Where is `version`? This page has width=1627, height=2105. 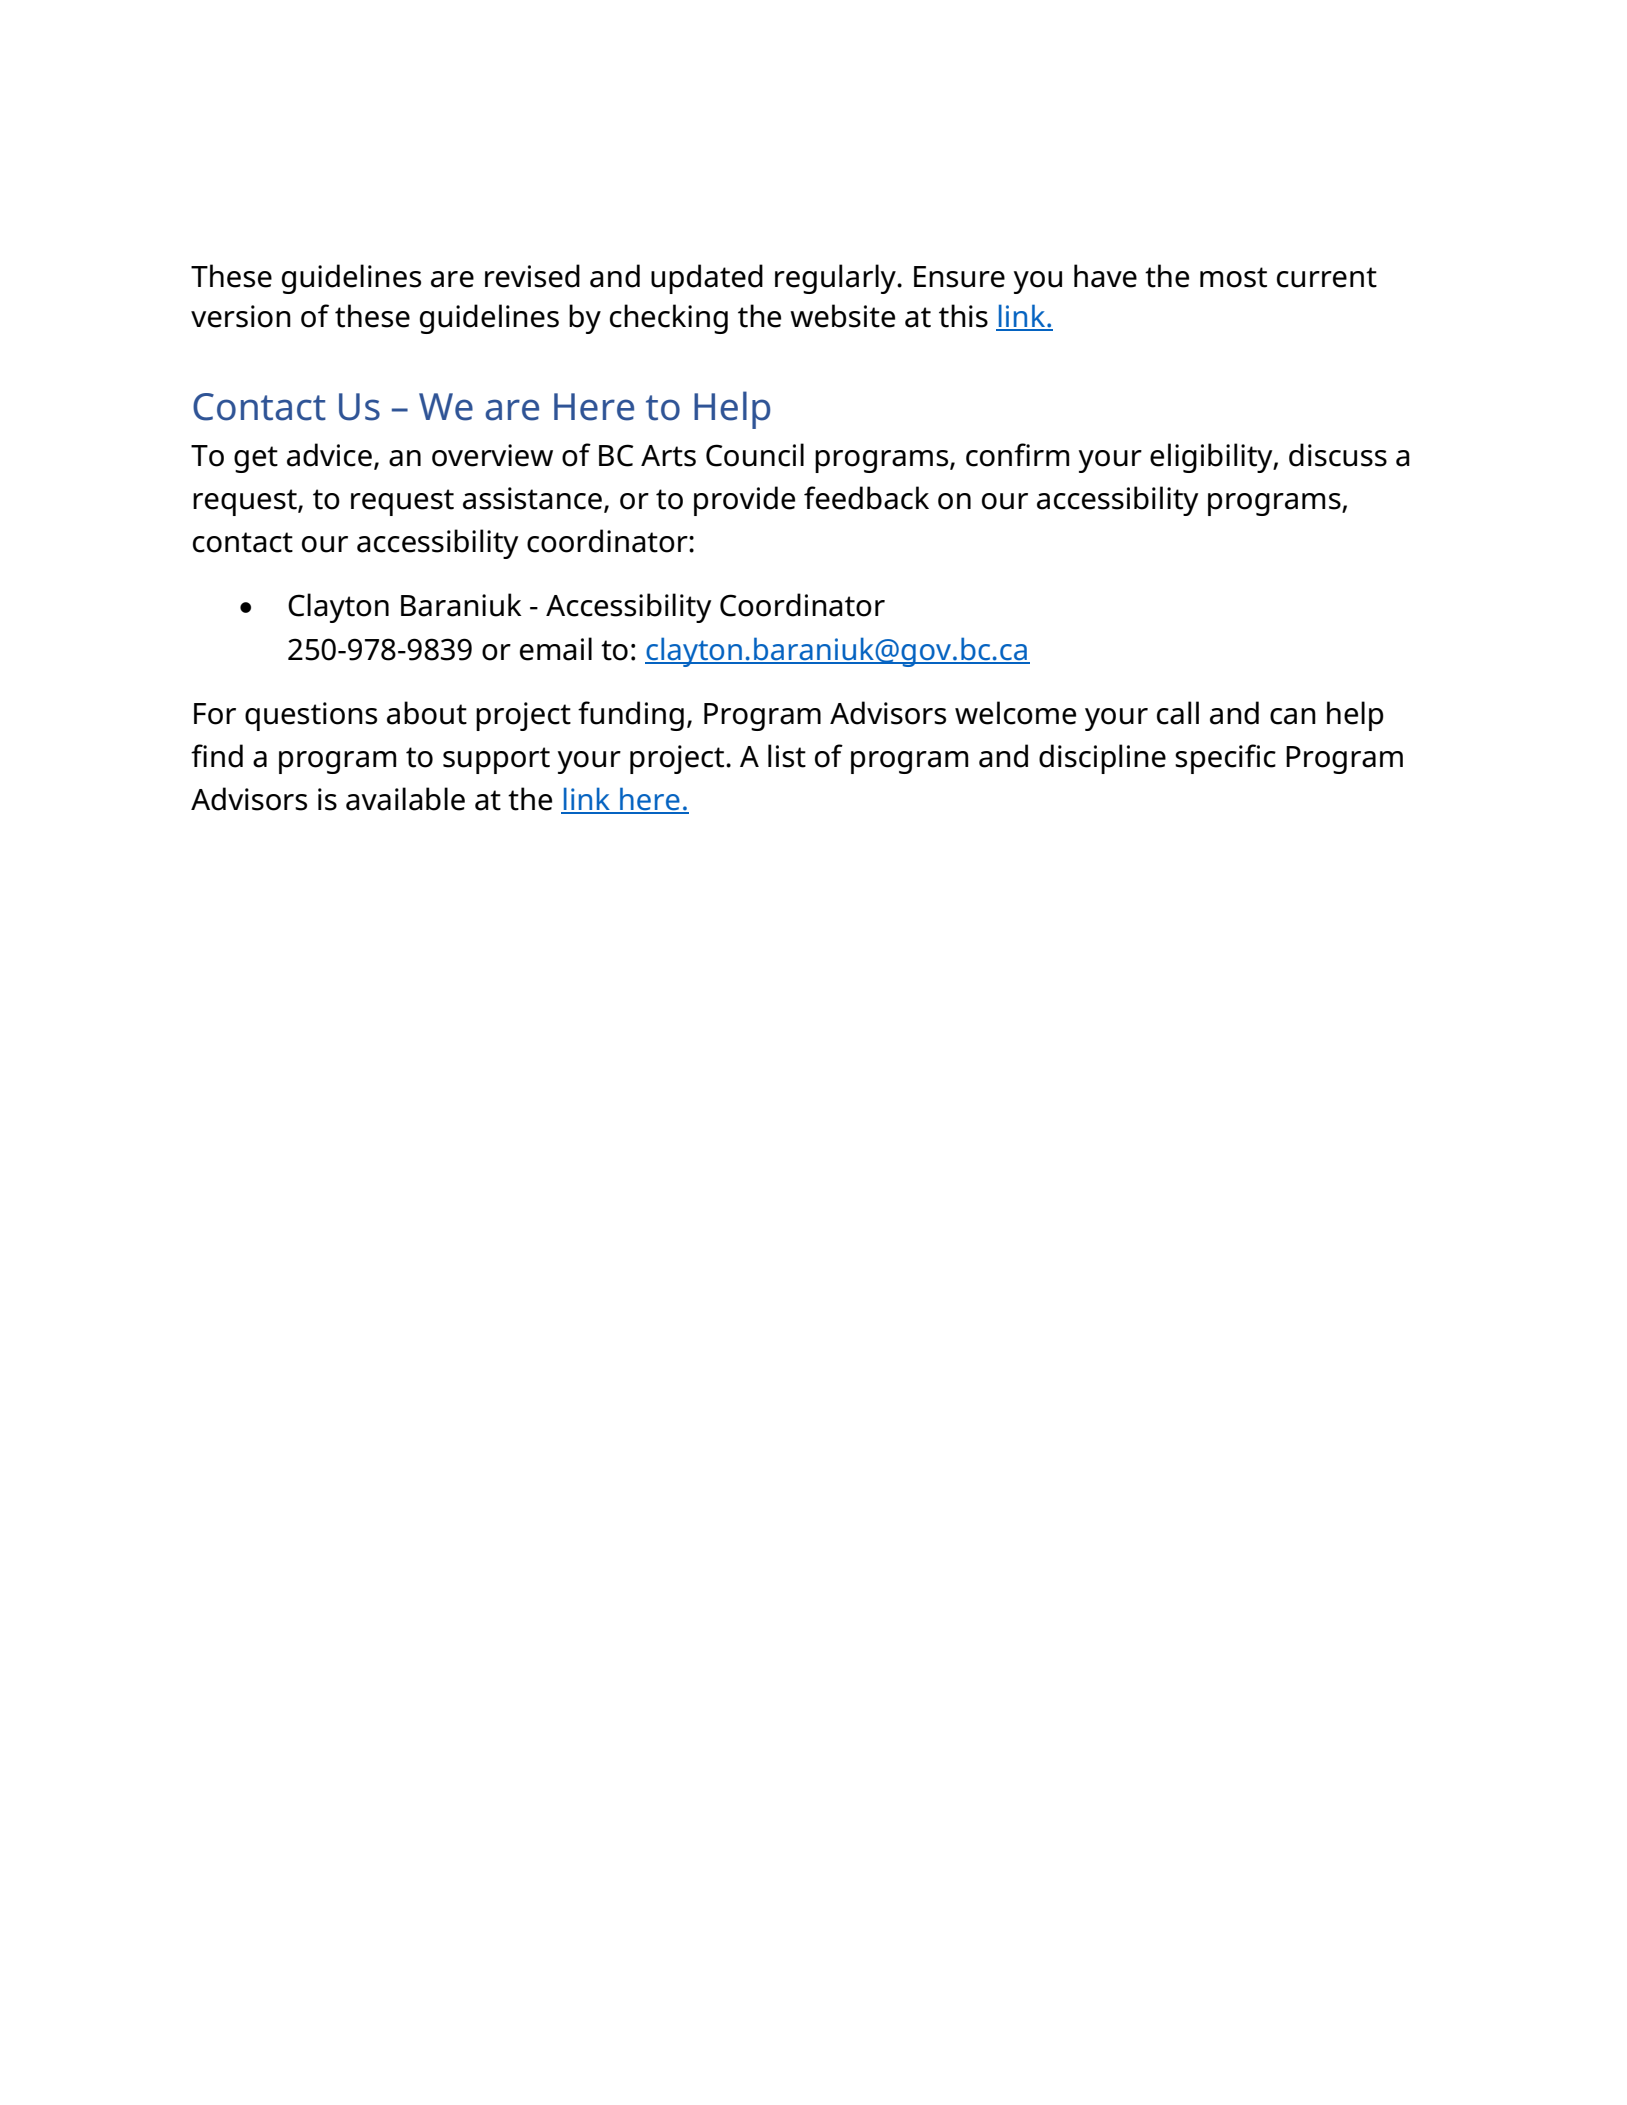 version is located at coordinates (241, 316).
